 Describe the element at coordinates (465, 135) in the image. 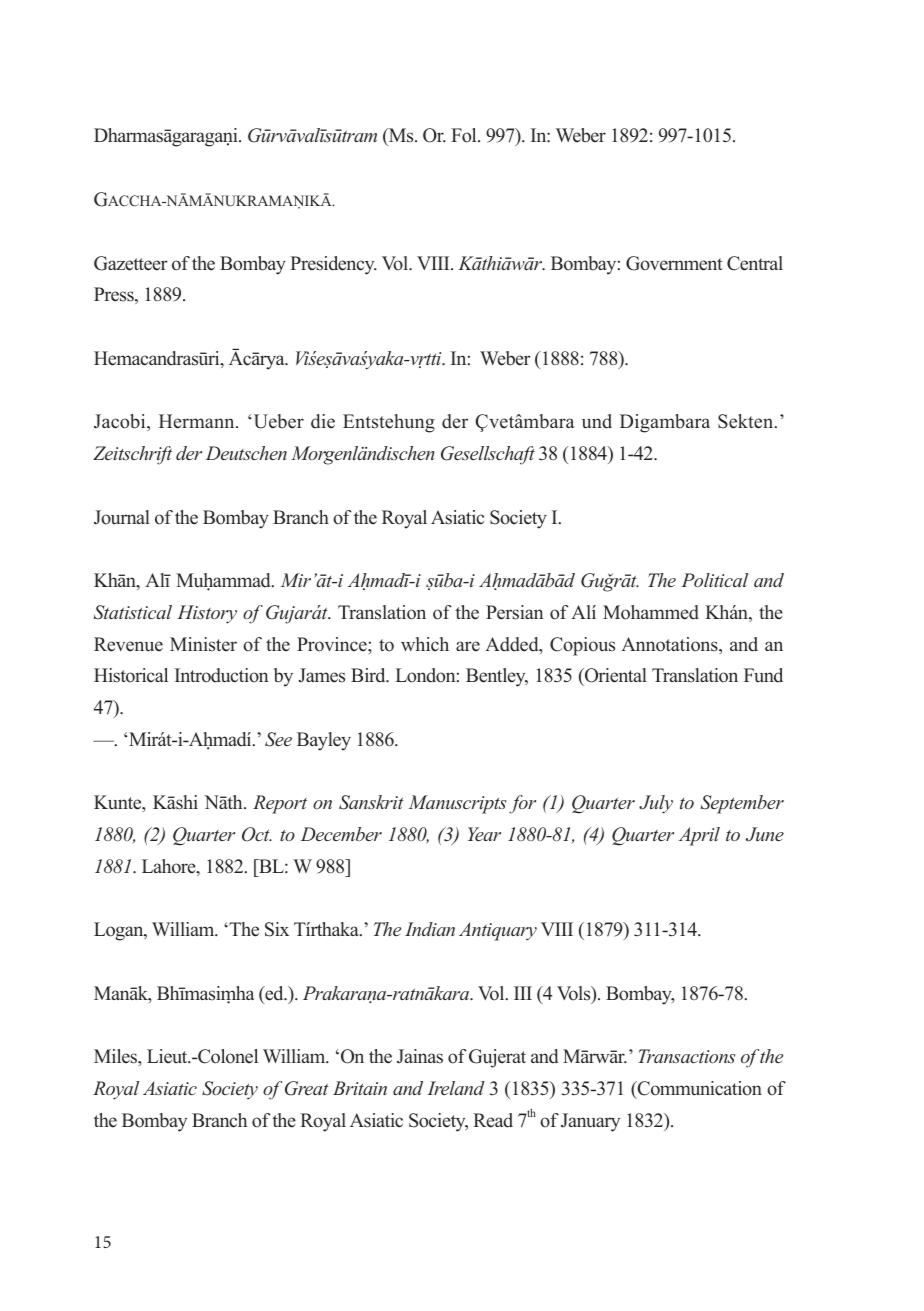

I see `Fol` at that location.
